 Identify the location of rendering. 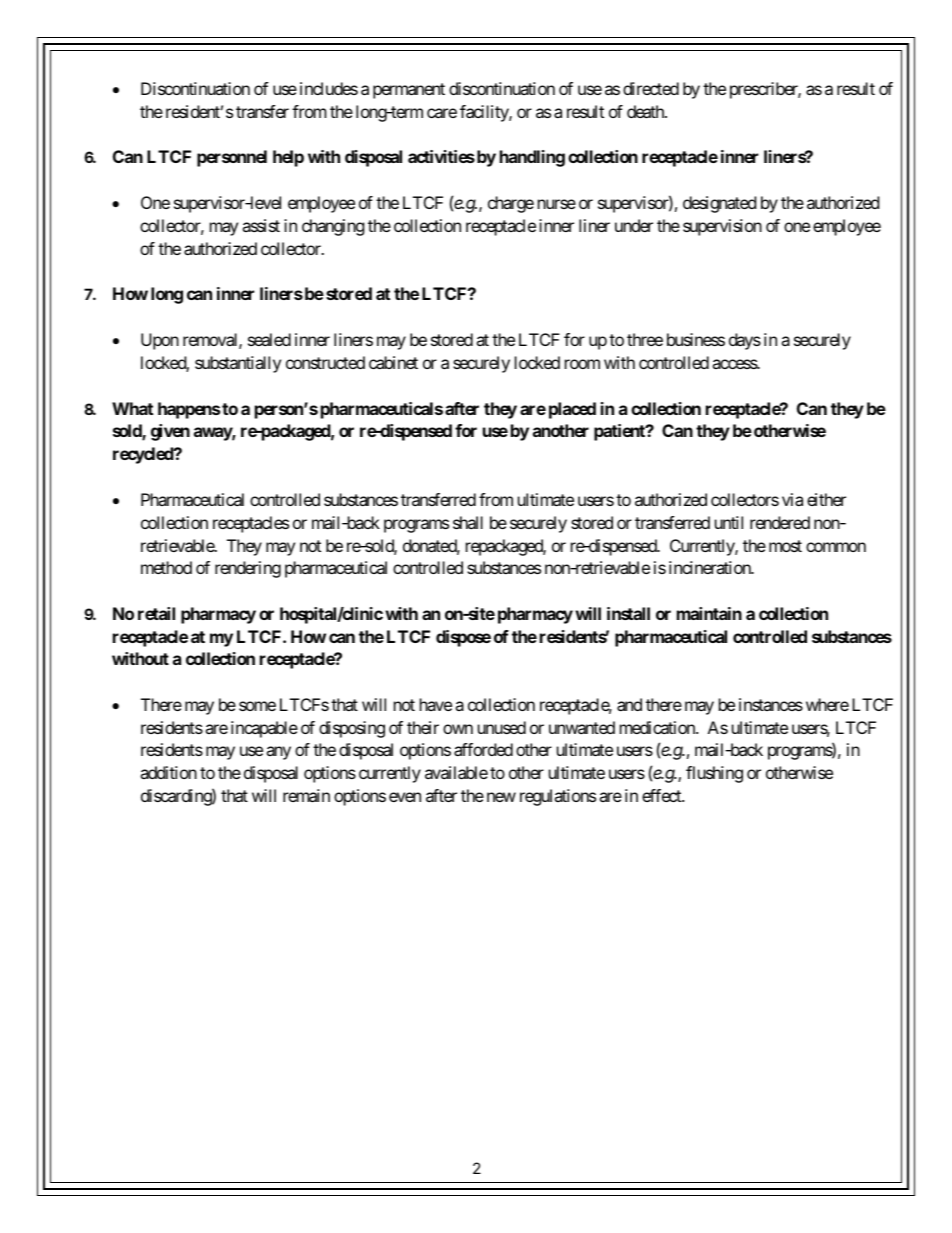
(248, 569).
